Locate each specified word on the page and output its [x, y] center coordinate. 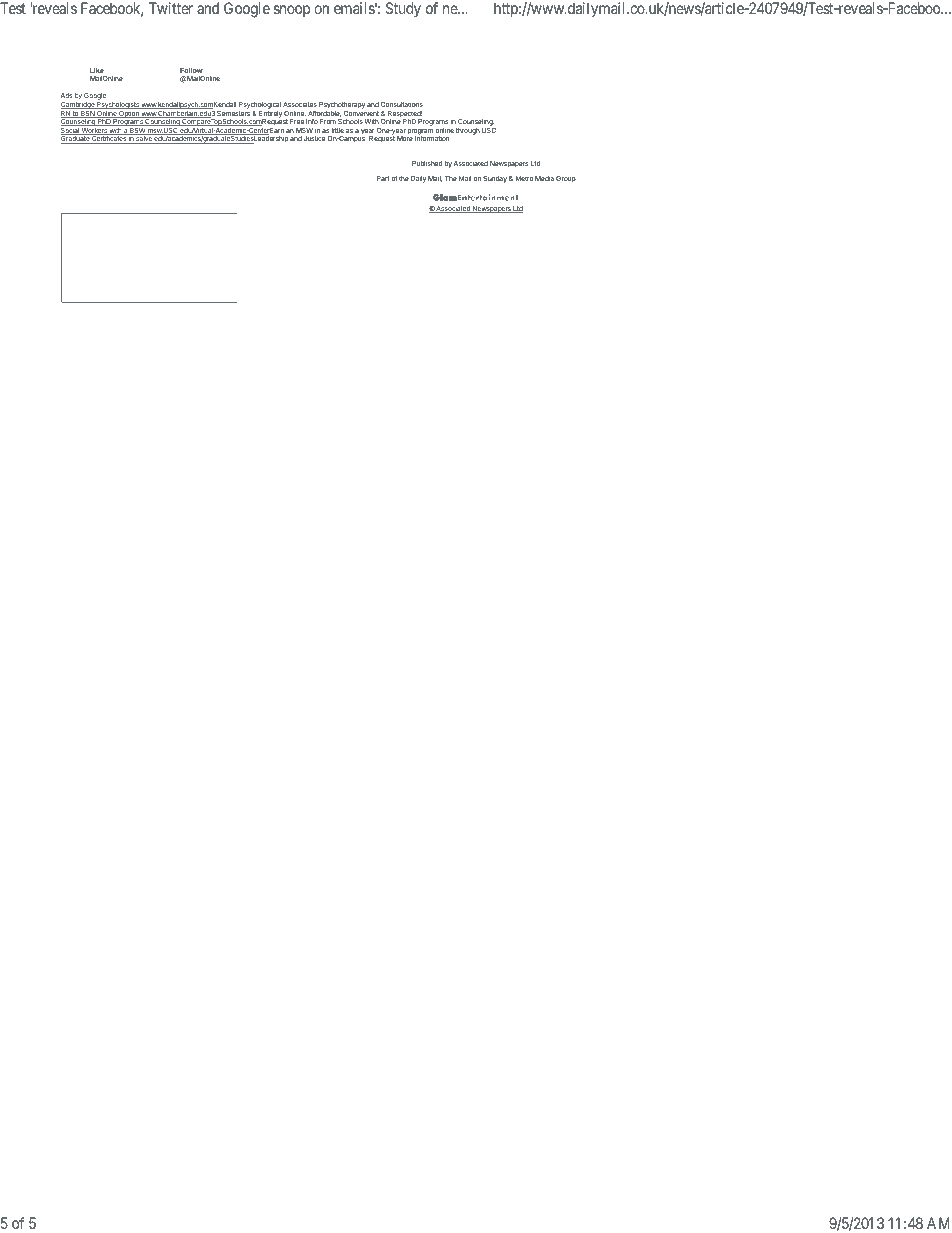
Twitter [171, 8]
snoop [292, 11]
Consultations [402, 104]
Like [97, 70]
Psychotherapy [342, 105]
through [468, 131]
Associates [300, 104]
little [338, 130]
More [405, 138]
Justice [314, 138]
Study [403, 9]
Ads [66, 95]
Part [383, 178]
